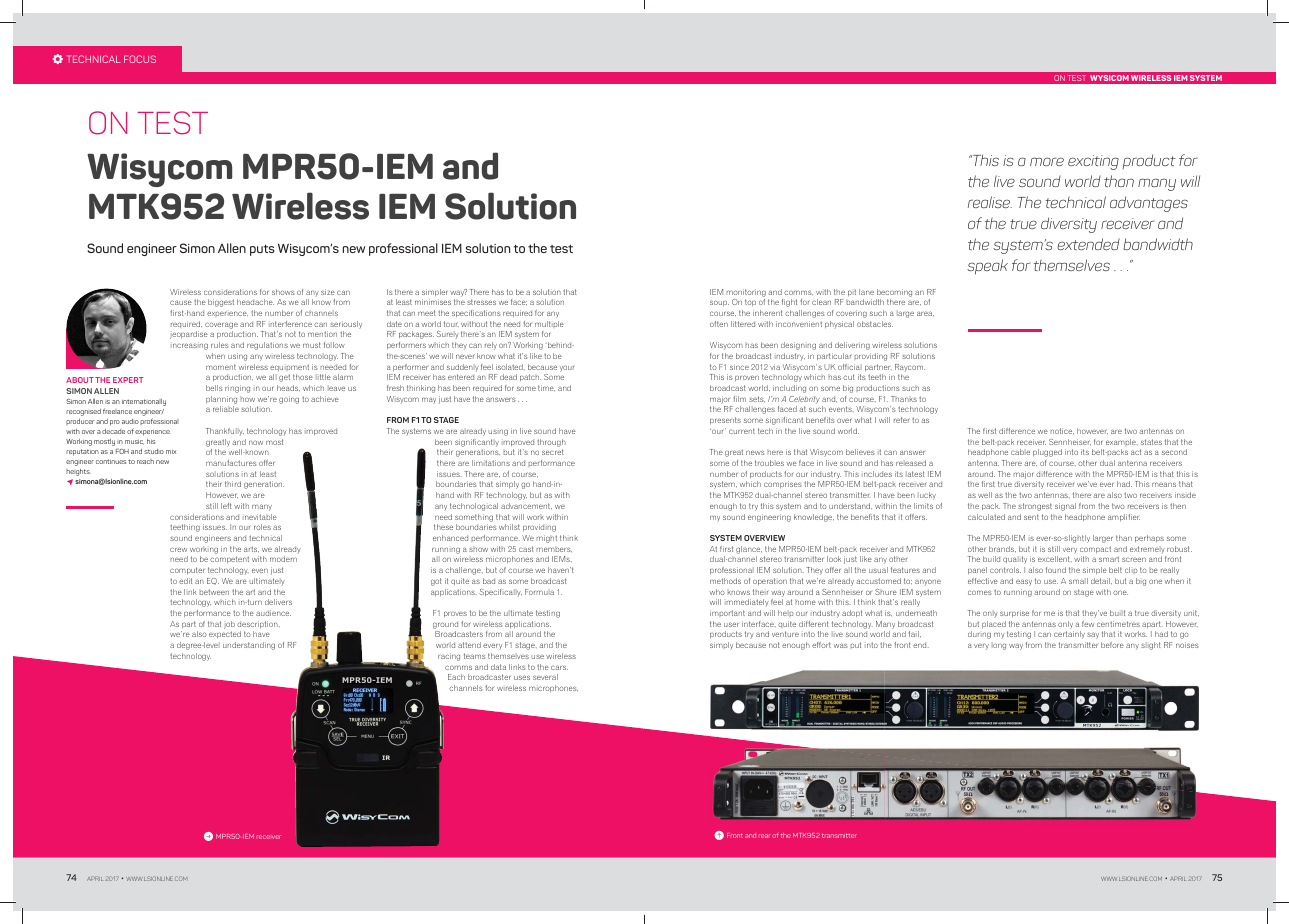  I want to click on jeopardise, so click(189, 335).
